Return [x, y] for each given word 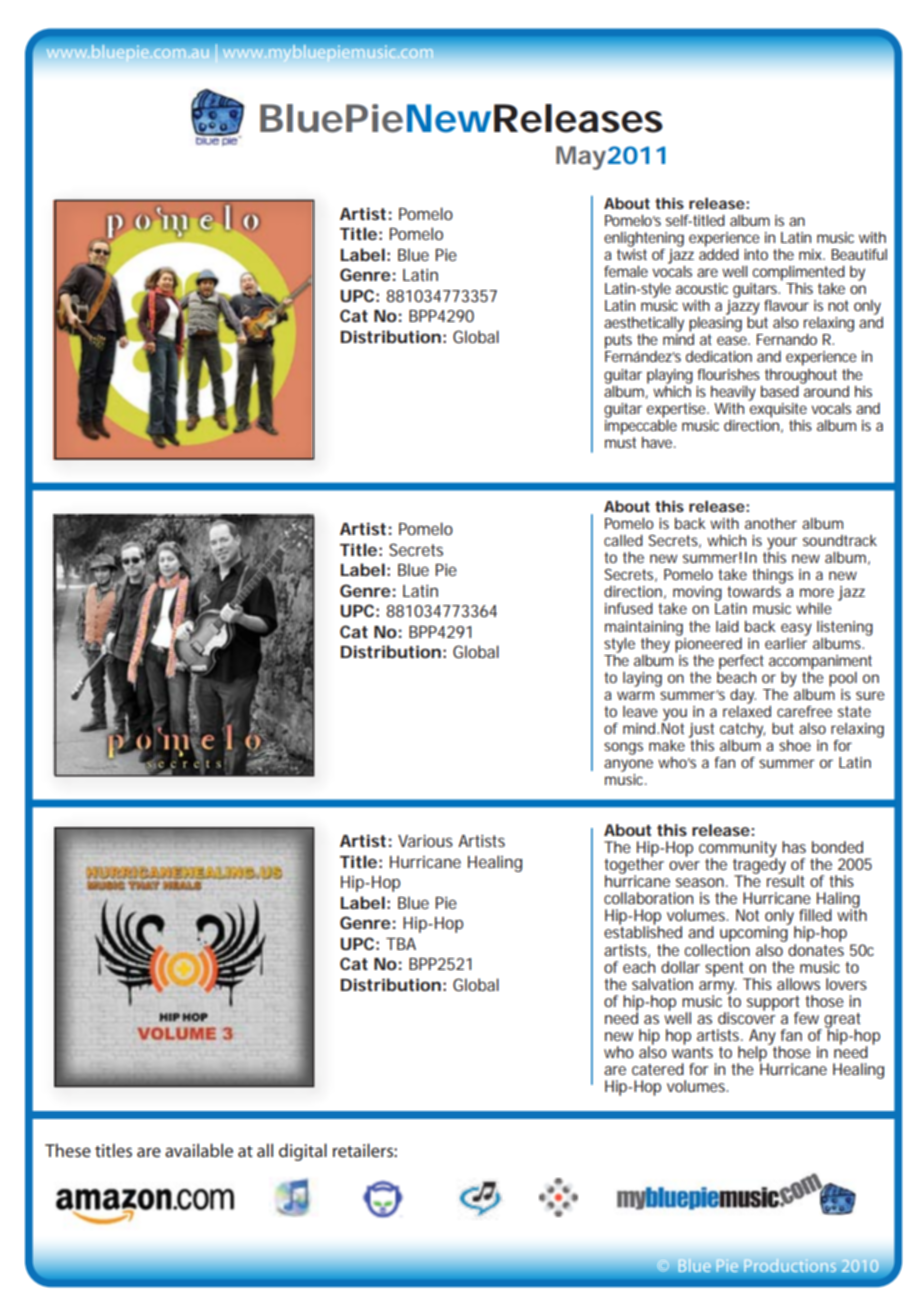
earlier [786, 642]
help [753, 1054]
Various [425, 841]
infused [629, 608]
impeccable [641, 426]
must [620, 442]
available [199, 1150]
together [634, 866]
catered [658, 1069]
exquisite [777, 409]
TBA [401, 944]
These [68, 1150]
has [794, 847]
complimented [798, 273]
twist [632, 253]
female [626, 271]
